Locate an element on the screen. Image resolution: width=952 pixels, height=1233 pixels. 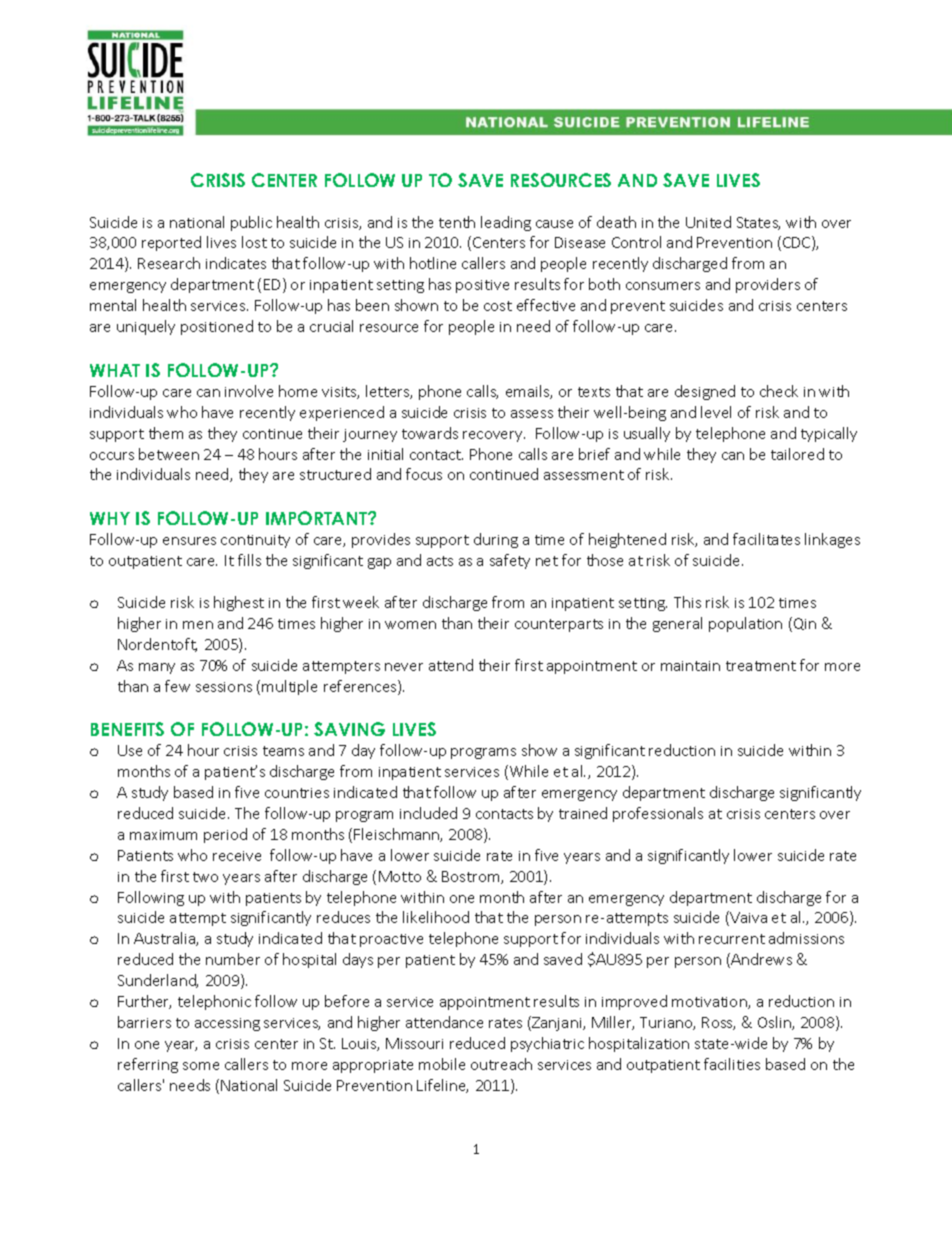
some is located at coordinates (201, 1066).
